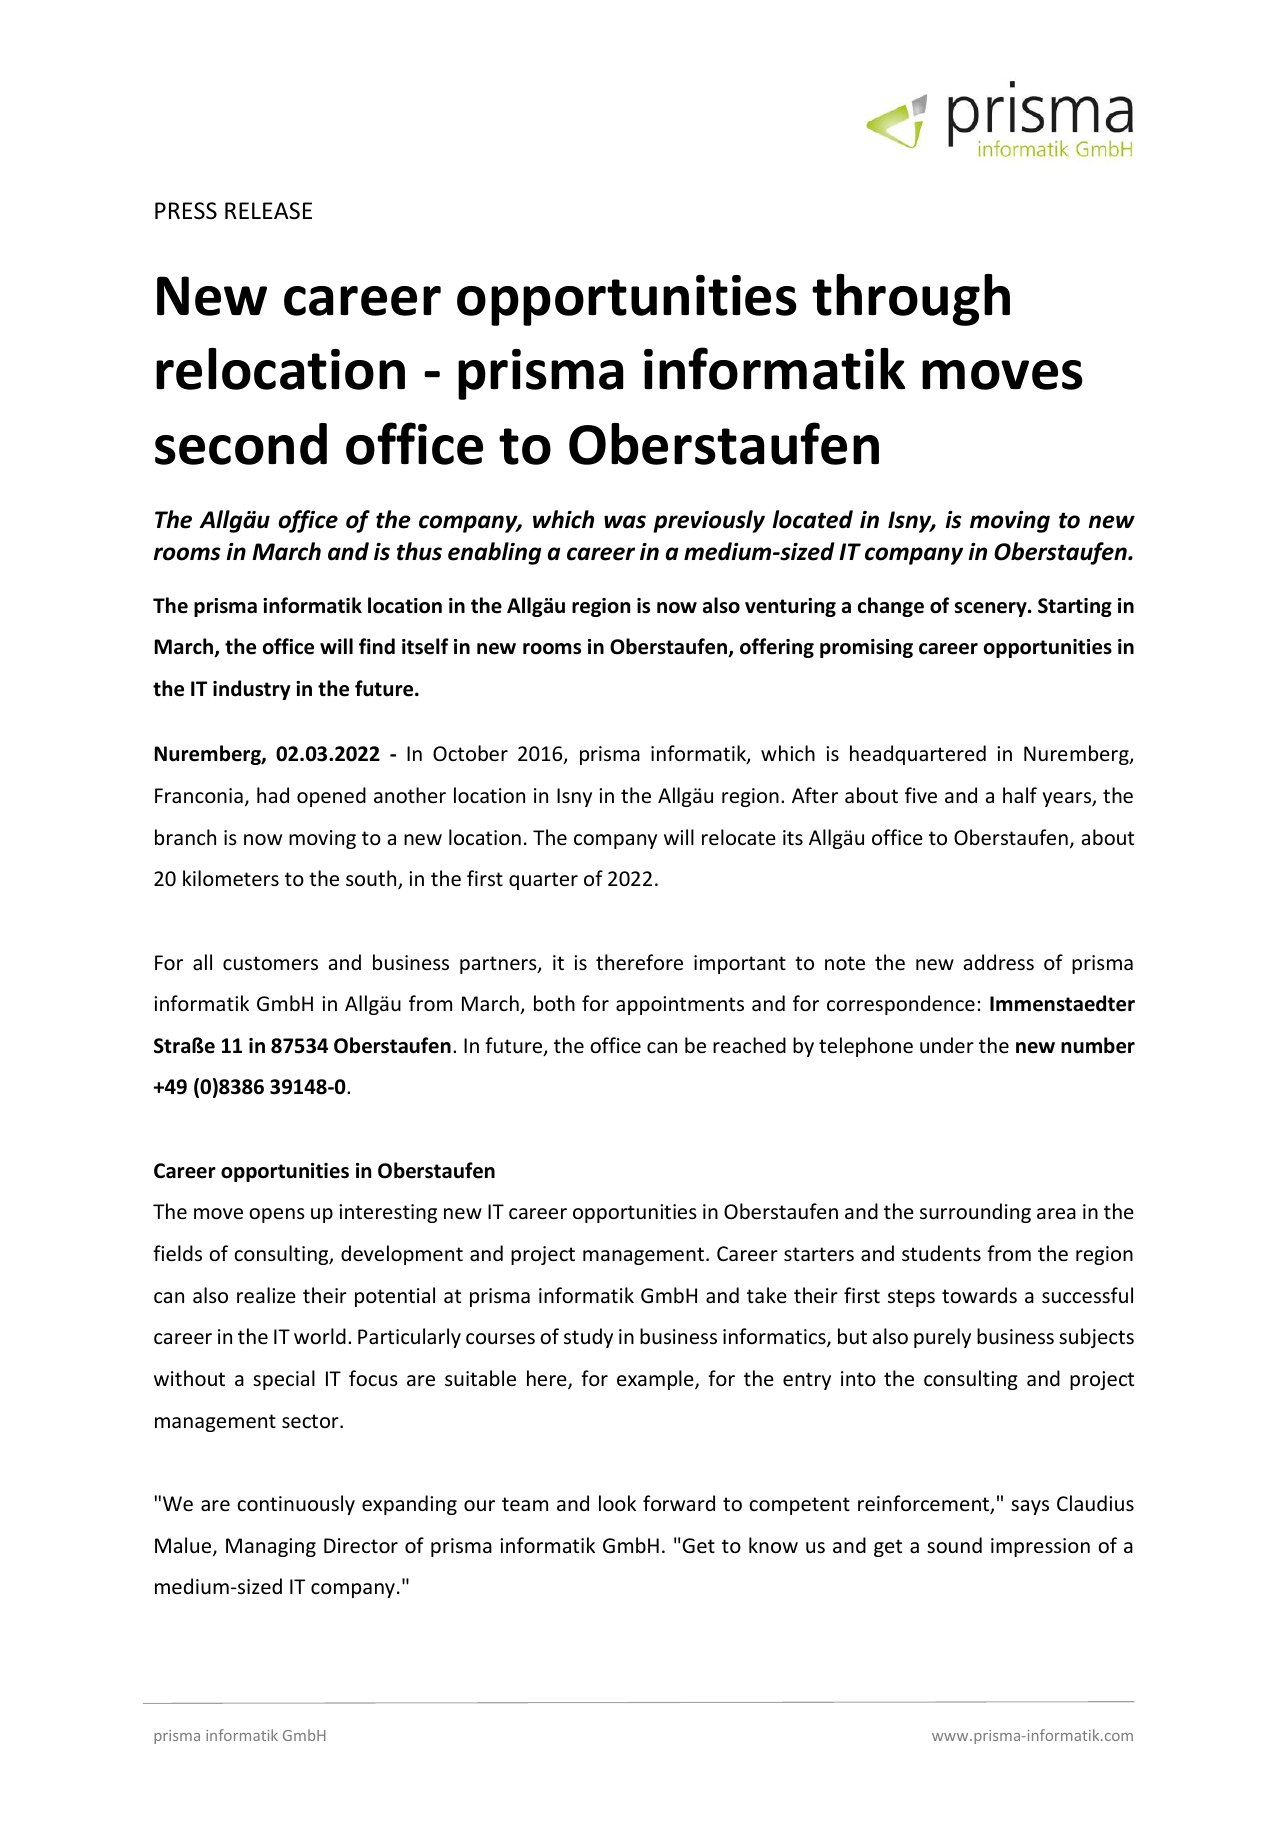  I want to click on scenery, so click(992, 609).
